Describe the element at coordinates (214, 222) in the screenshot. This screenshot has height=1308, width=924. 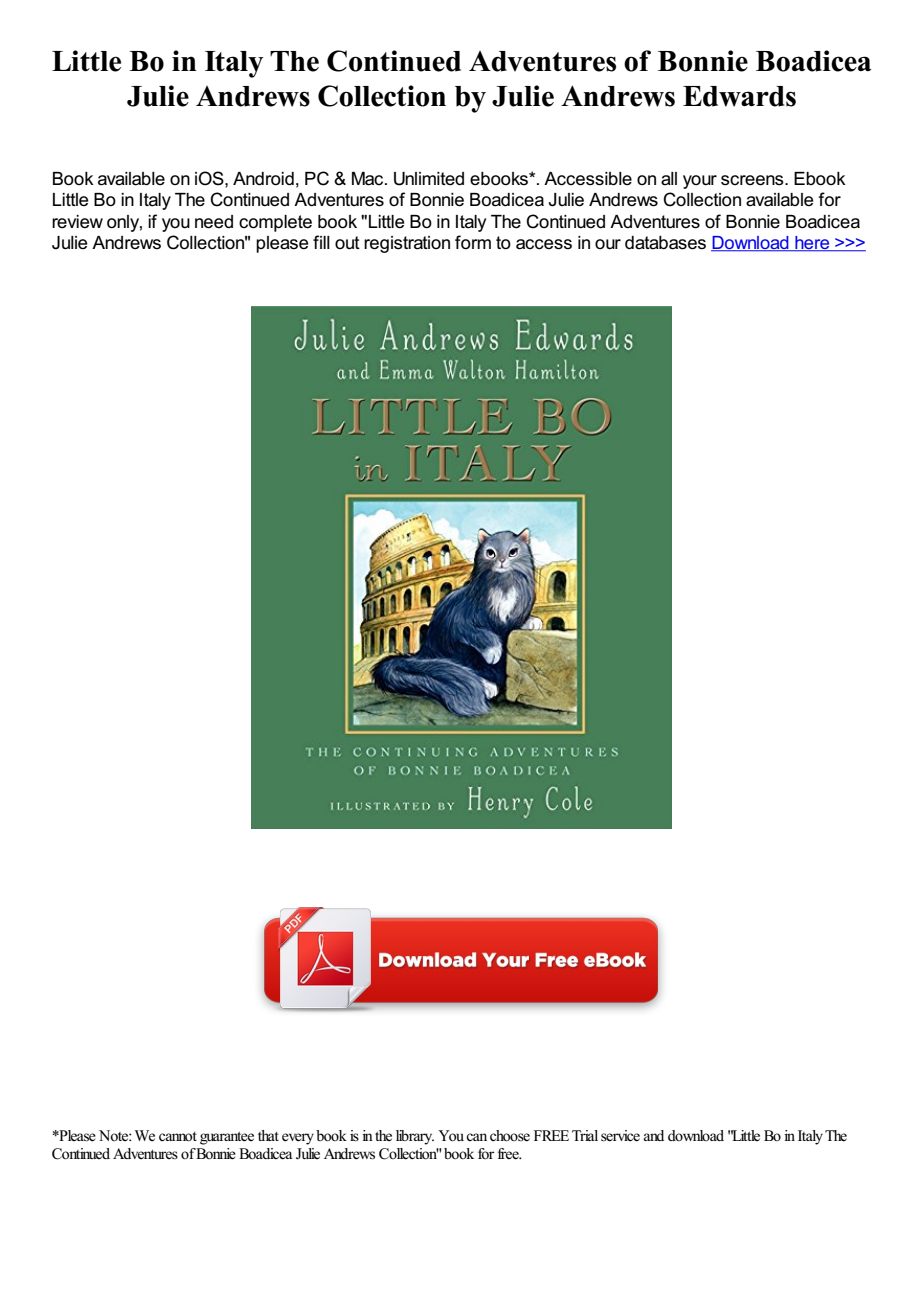
I see `need` at that location.
